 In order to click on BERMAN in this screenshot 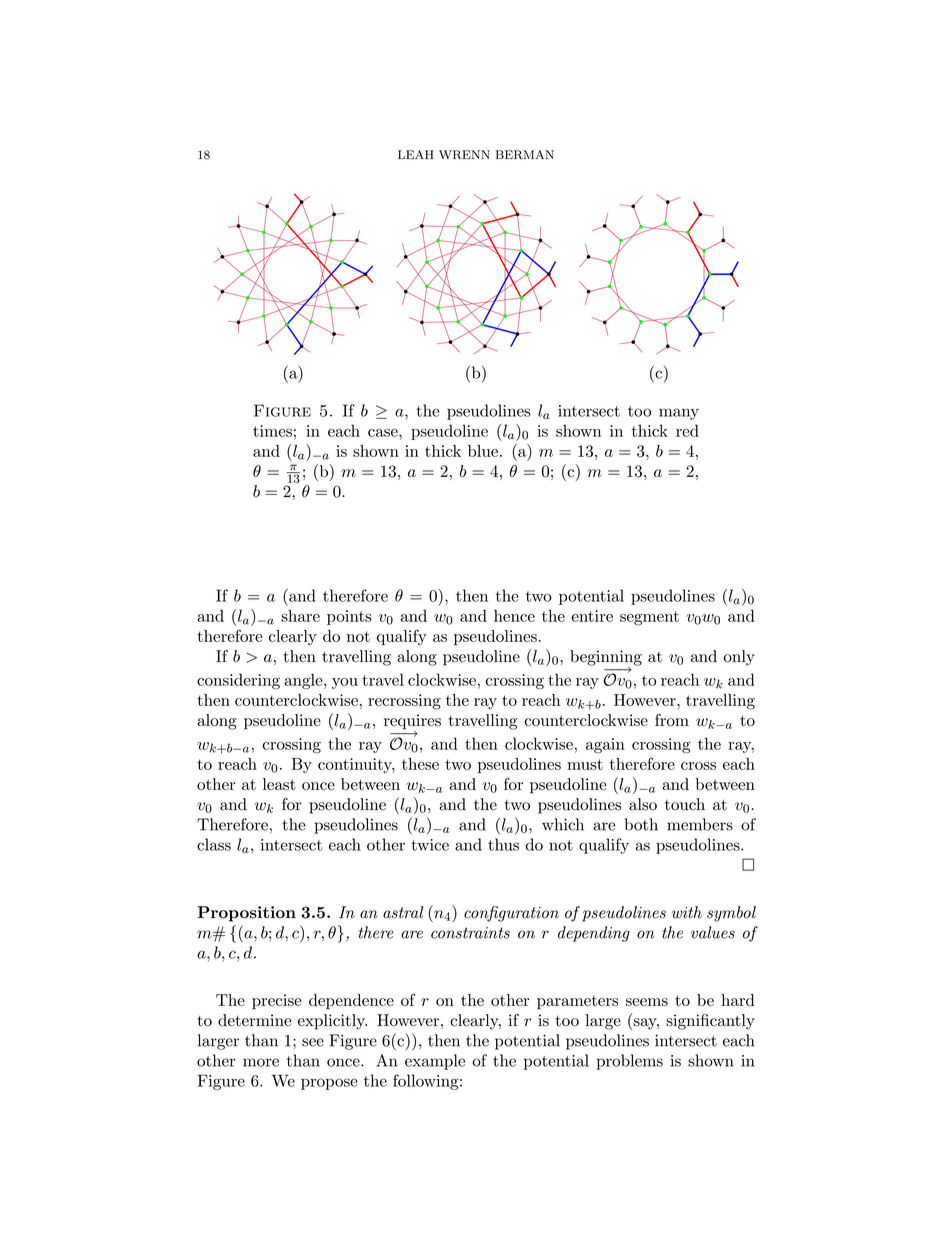, I will do `click(525, 155)`.
